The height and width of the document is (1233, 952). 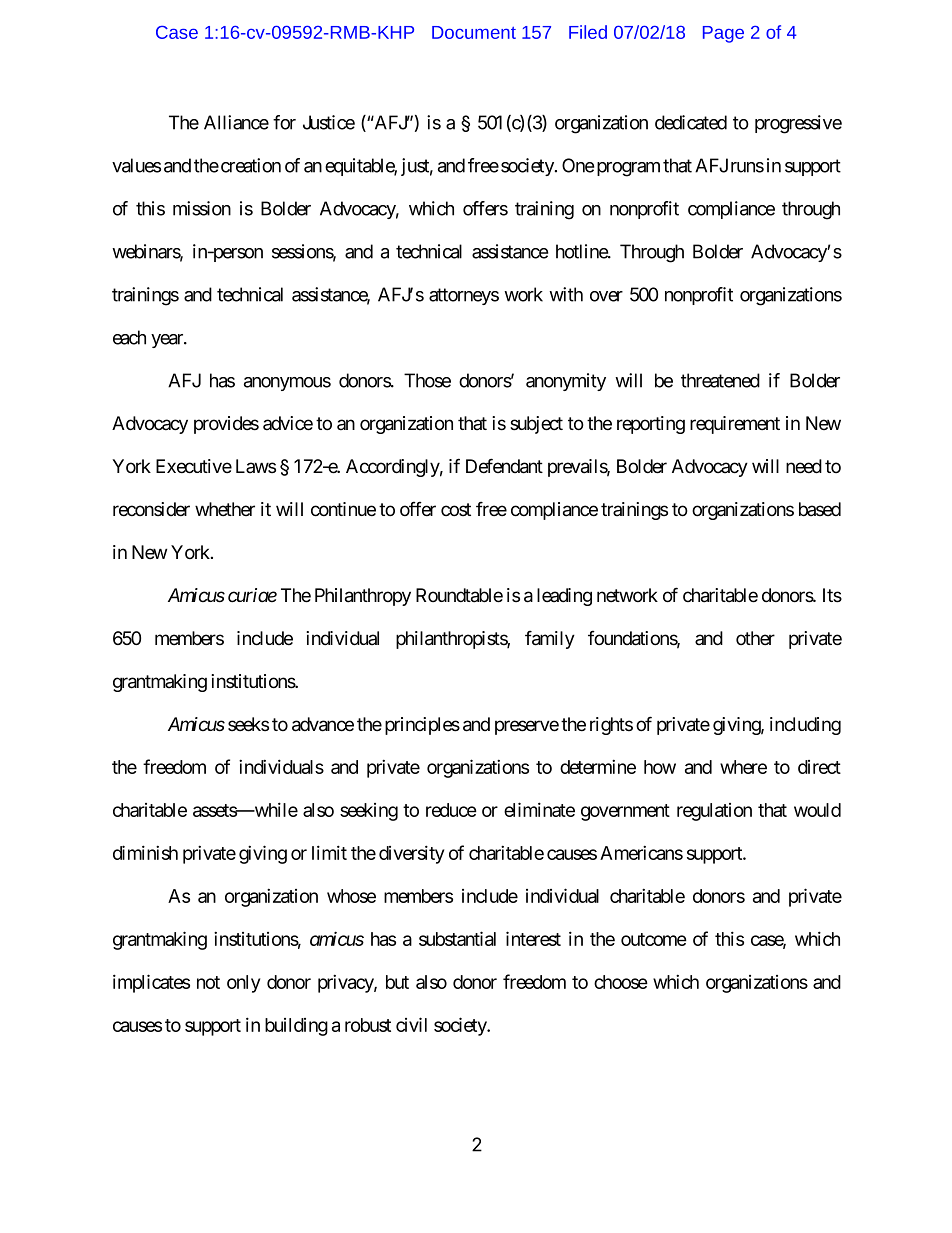 What do you see at coordinates (422, 726) in the document?
I see `principles` at bounding box center [422, 726].
